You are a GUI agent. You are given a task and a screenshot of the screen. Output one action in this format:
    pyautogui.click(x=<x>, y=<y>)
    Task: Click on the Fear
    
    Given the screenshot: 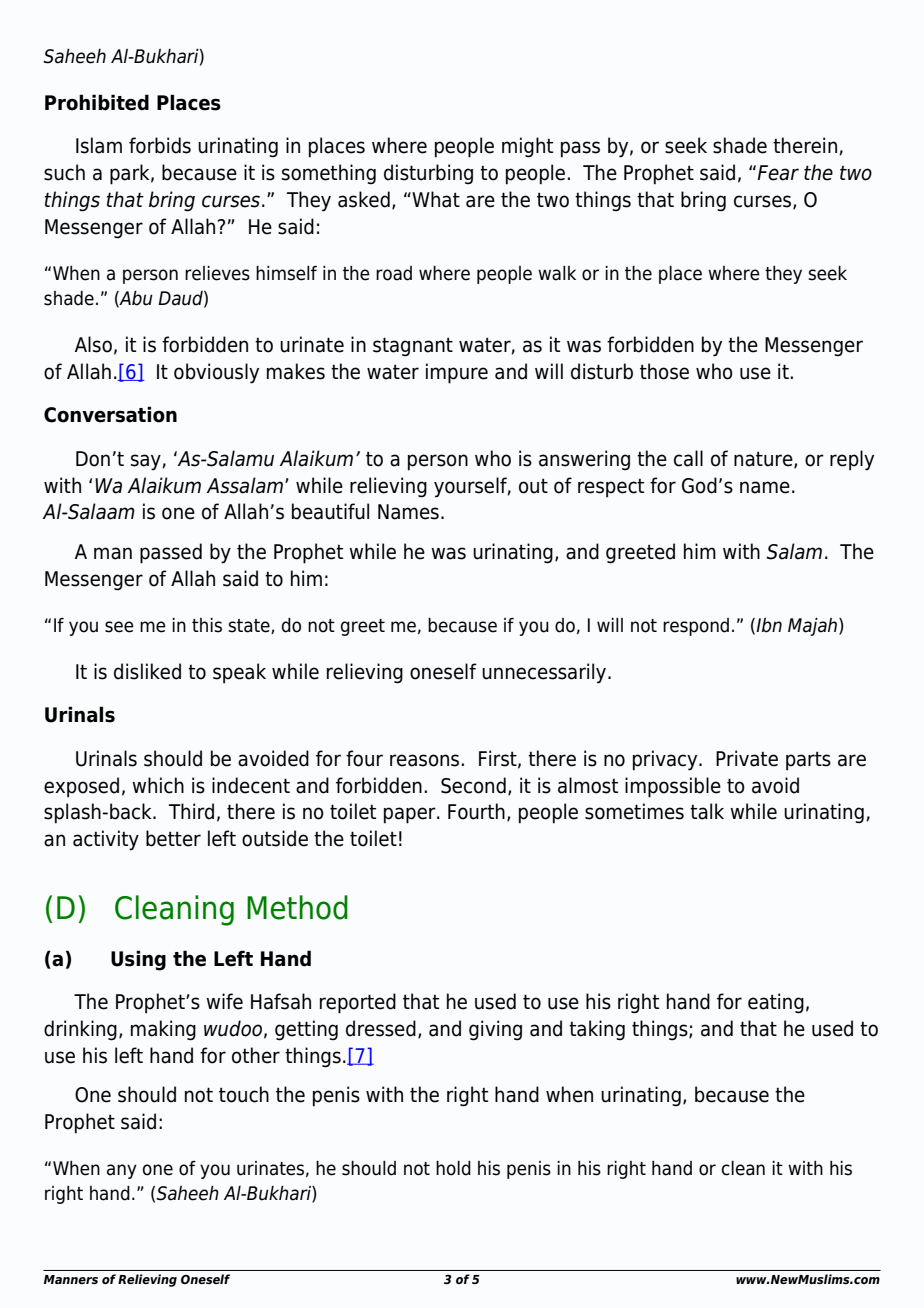 What is the action you would take?
    pyautogui.click(x=778, y=173)
